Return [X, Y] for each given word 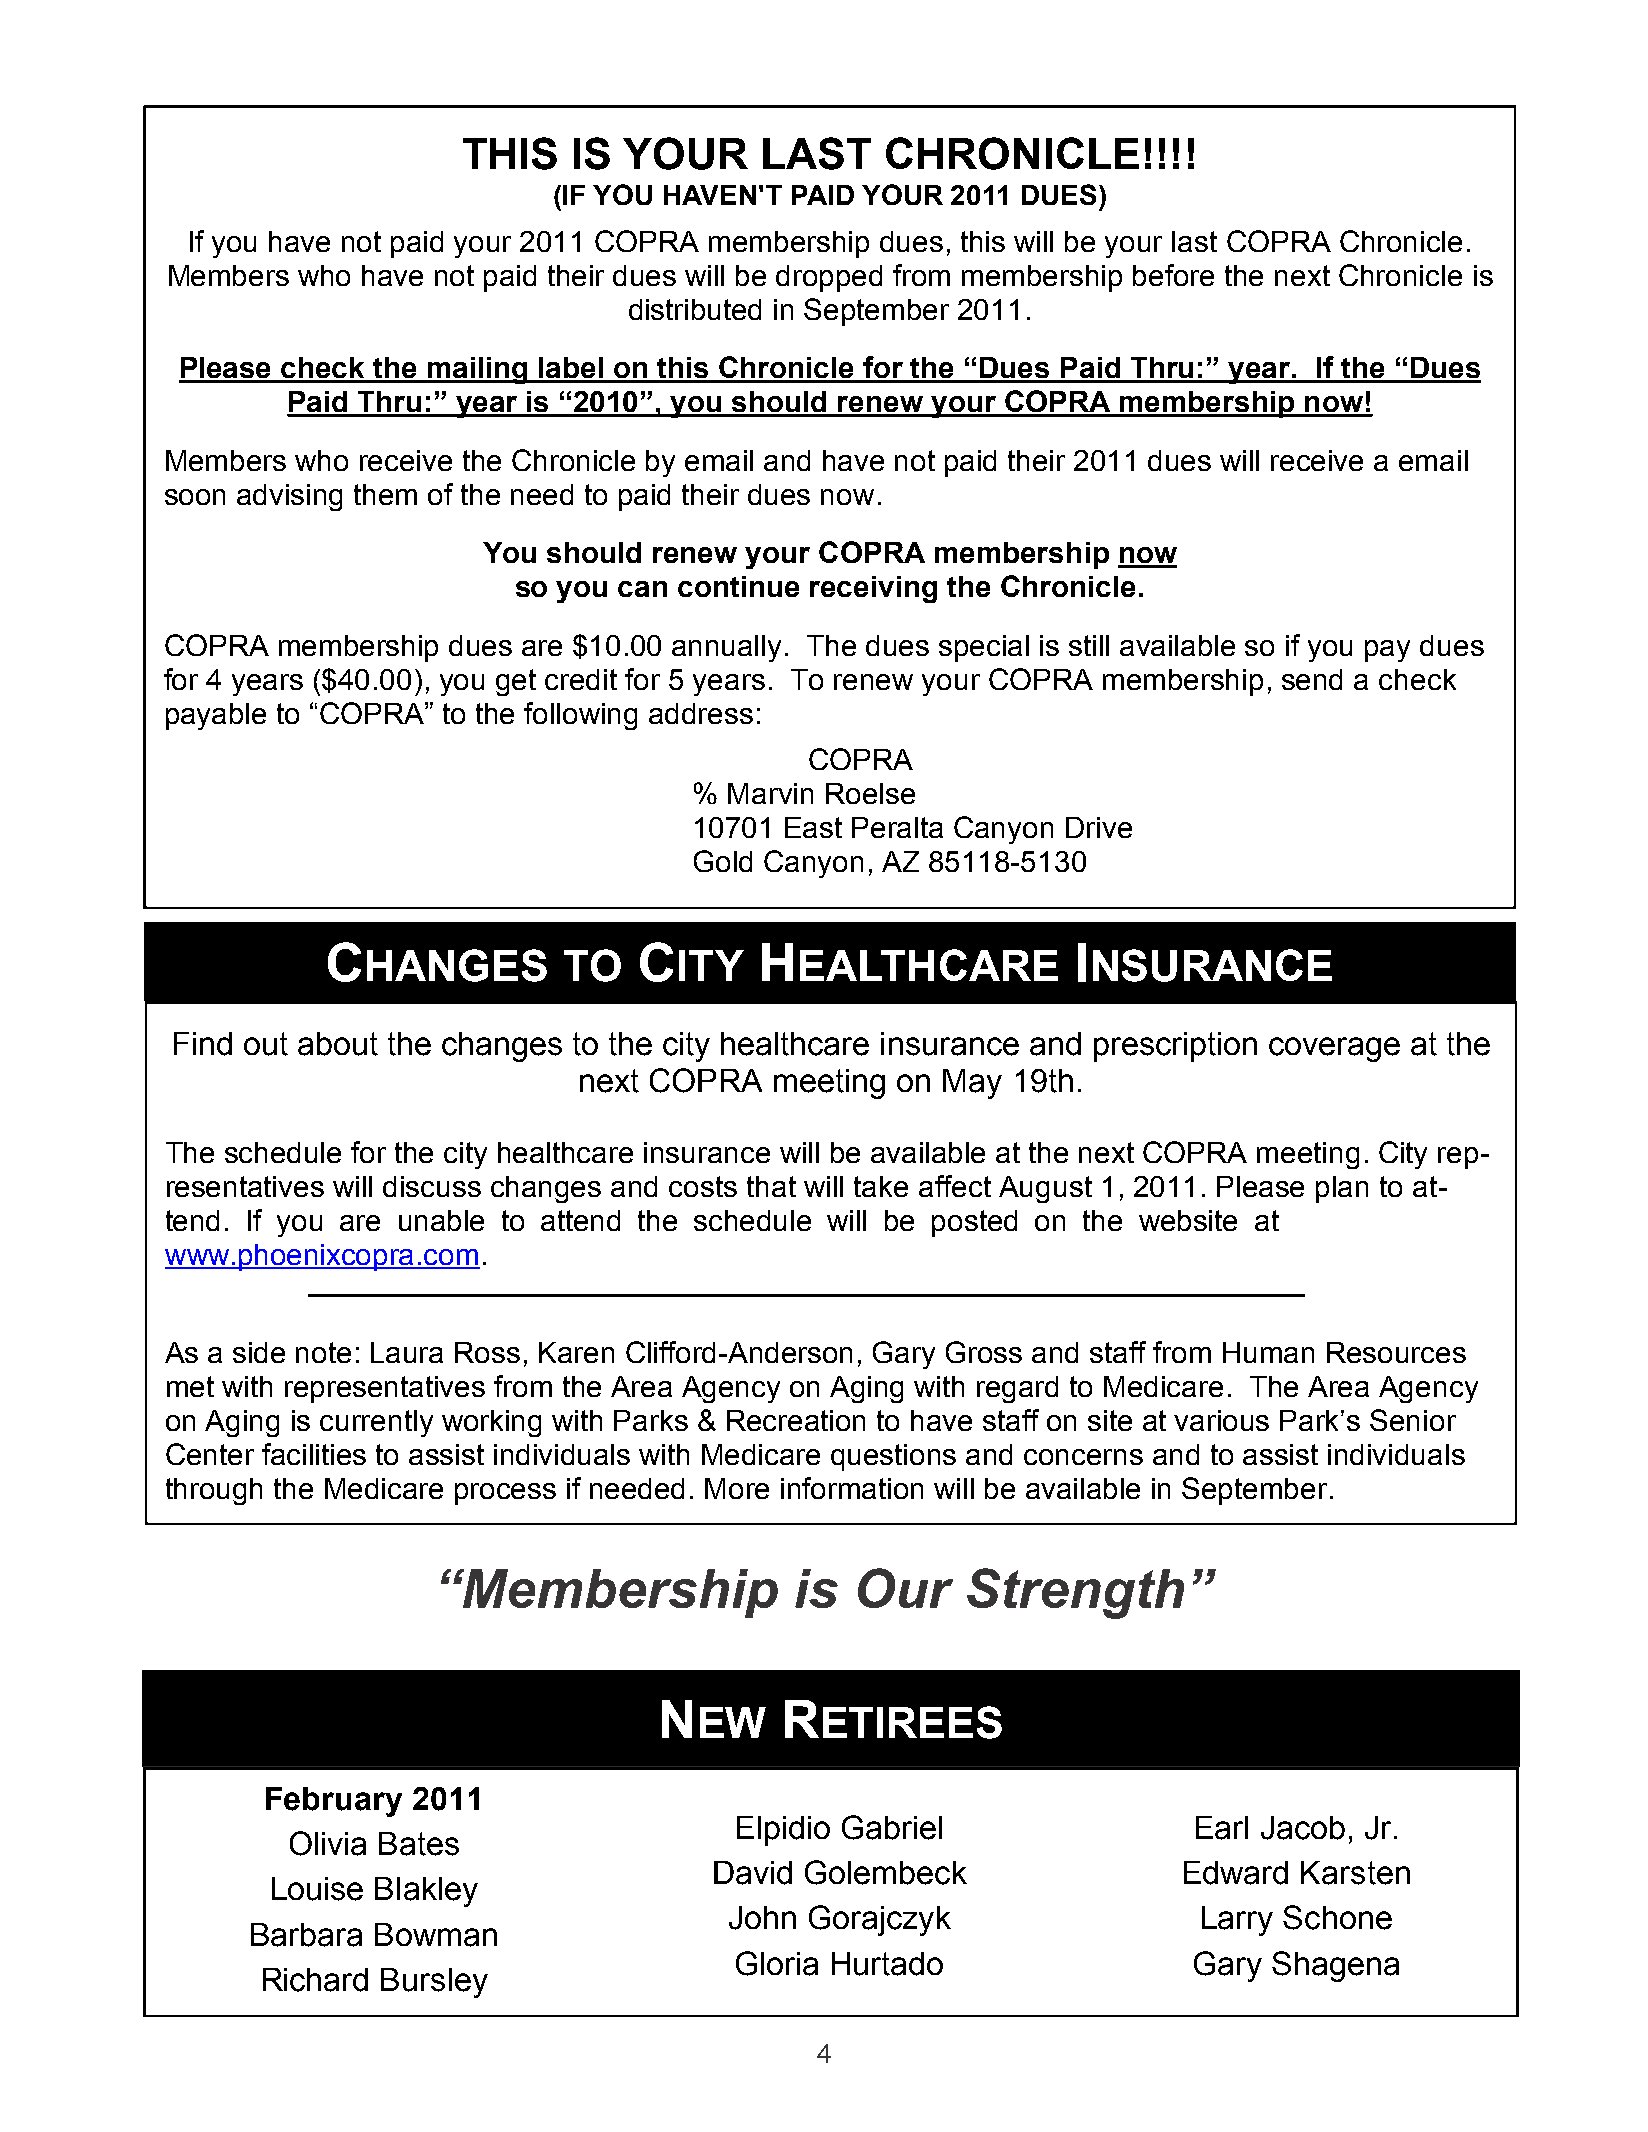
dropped [829, 278]
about [338, 1044]
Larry [1237, 1921]
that [771, 1186]
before [1173, 275]
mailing [477, 370]
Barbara [306, 1935]
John [762, 1918]
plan [1342, 1189]
